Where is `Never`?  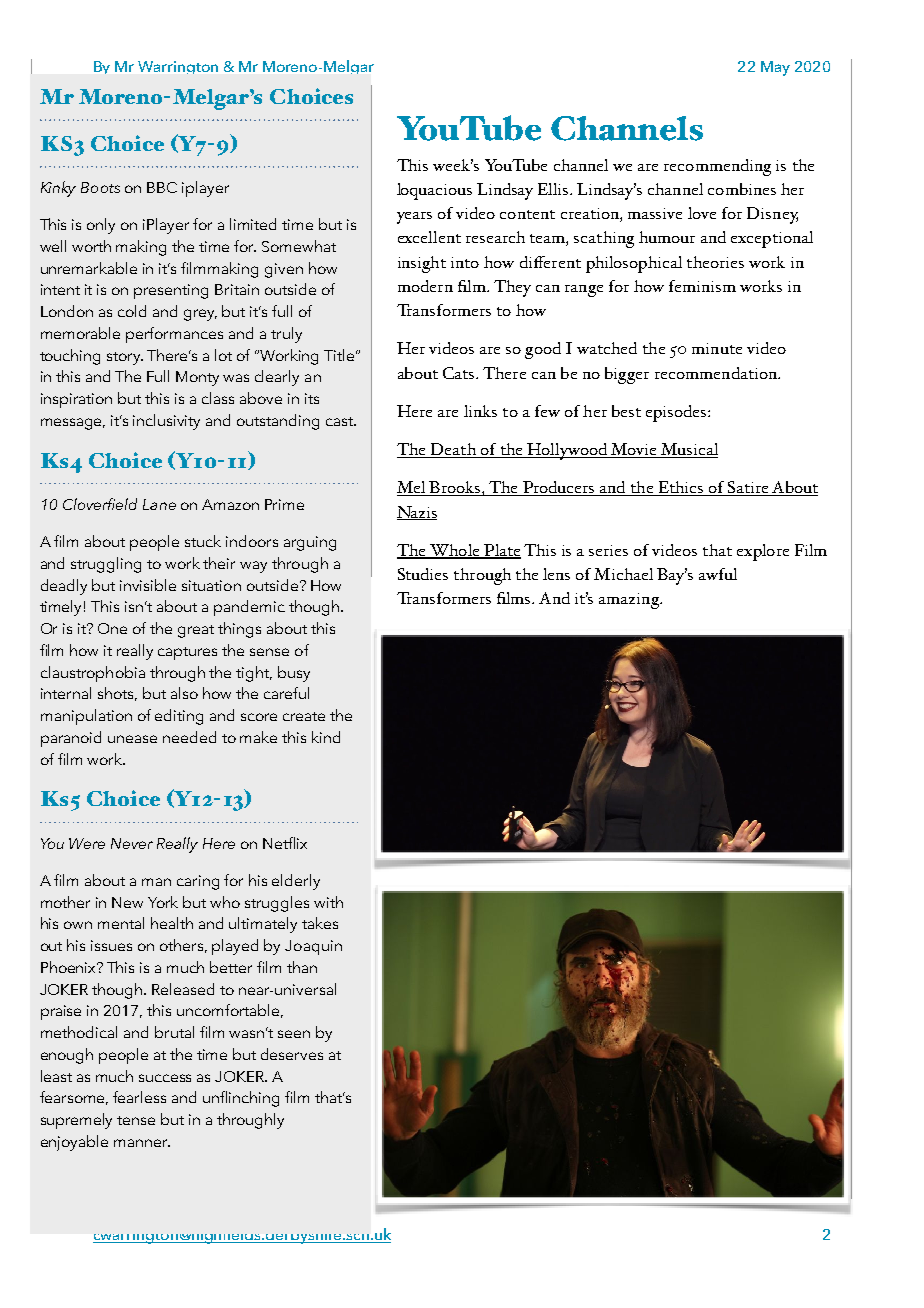
Never is located at coordinates (132, 843).
